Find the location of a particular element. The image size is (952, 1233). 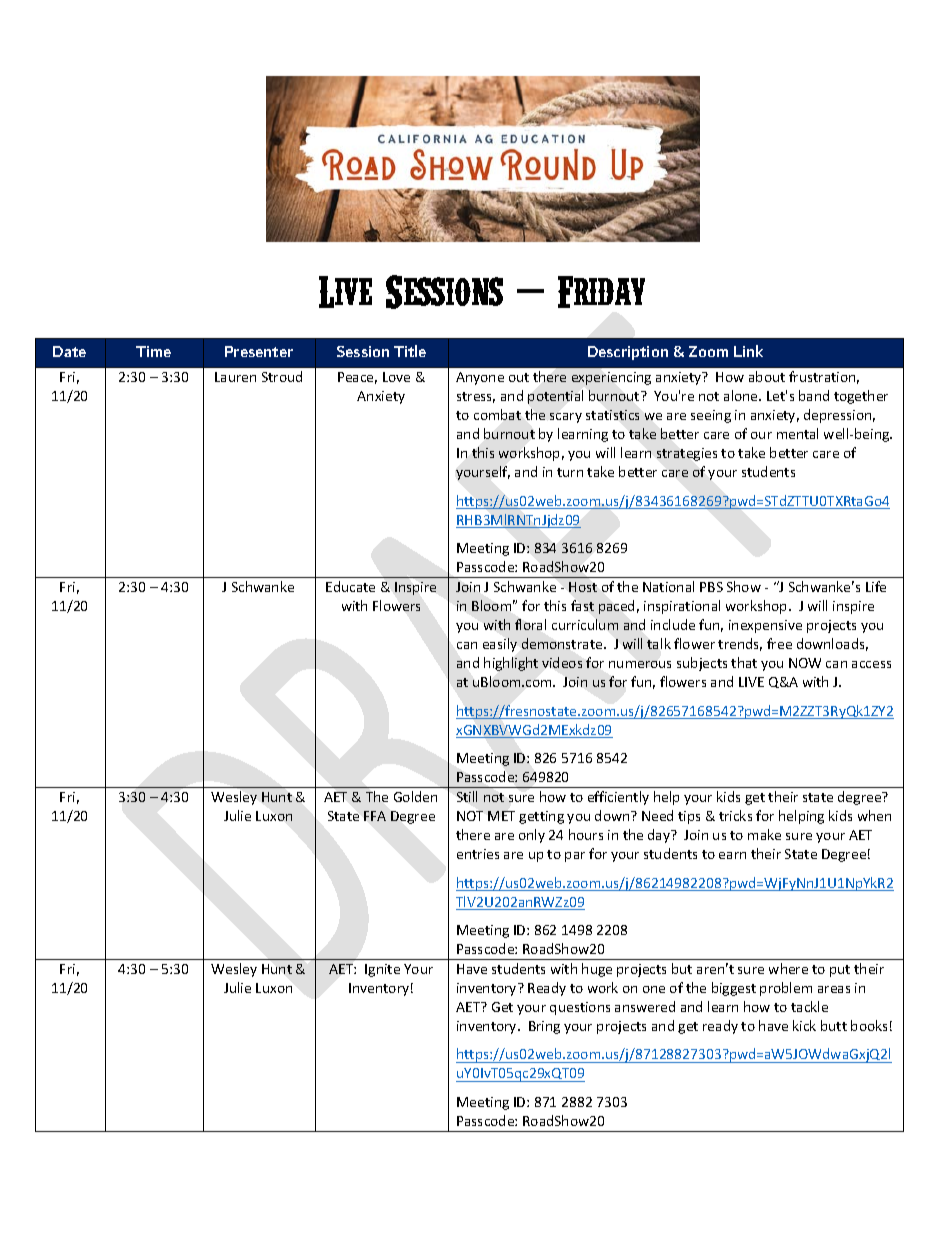

Link is located at coordinates (748, 351).
